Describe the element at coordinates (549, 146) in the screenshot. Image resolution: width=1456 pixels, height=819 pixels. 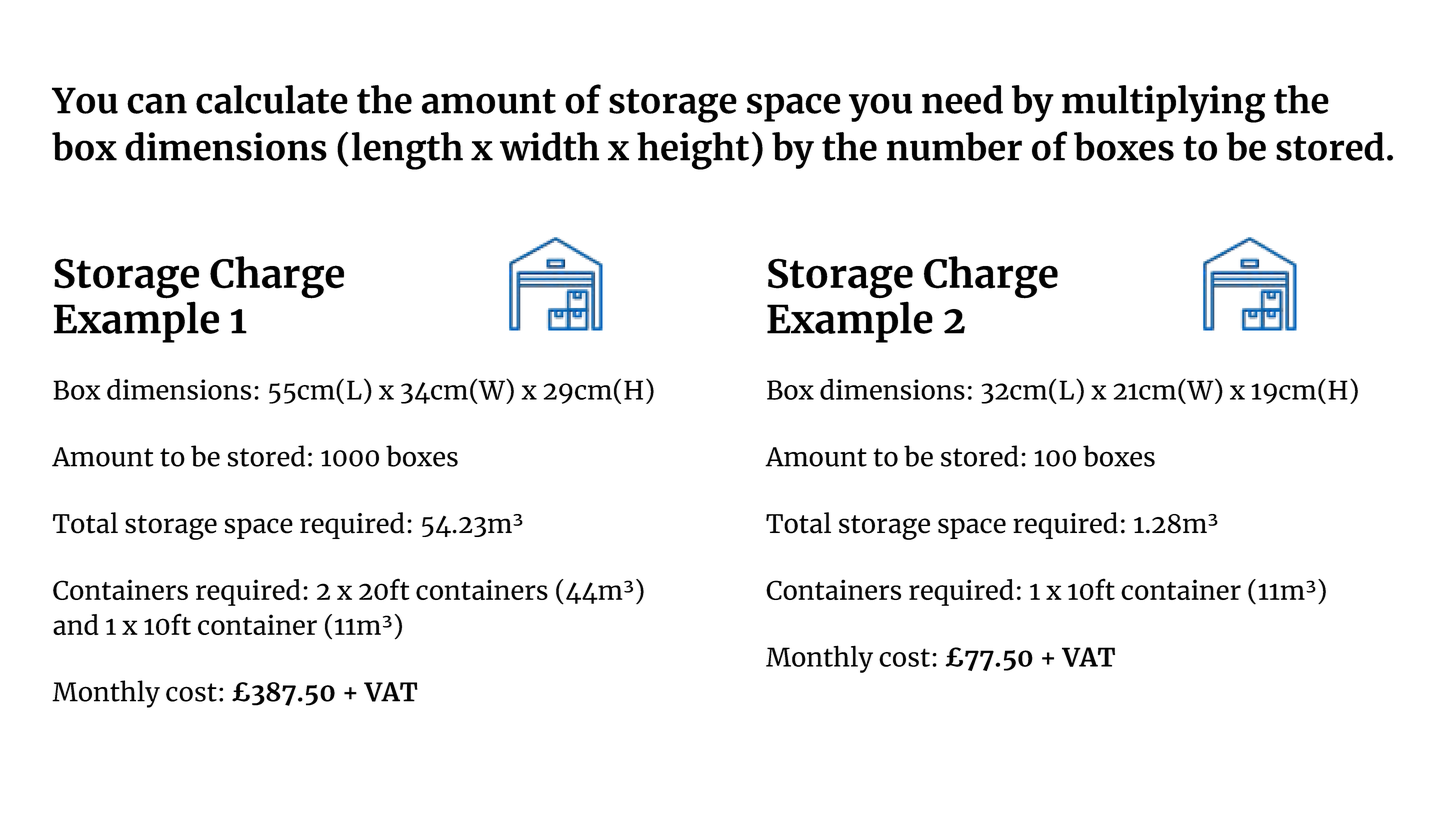
I see `width` at that location.
